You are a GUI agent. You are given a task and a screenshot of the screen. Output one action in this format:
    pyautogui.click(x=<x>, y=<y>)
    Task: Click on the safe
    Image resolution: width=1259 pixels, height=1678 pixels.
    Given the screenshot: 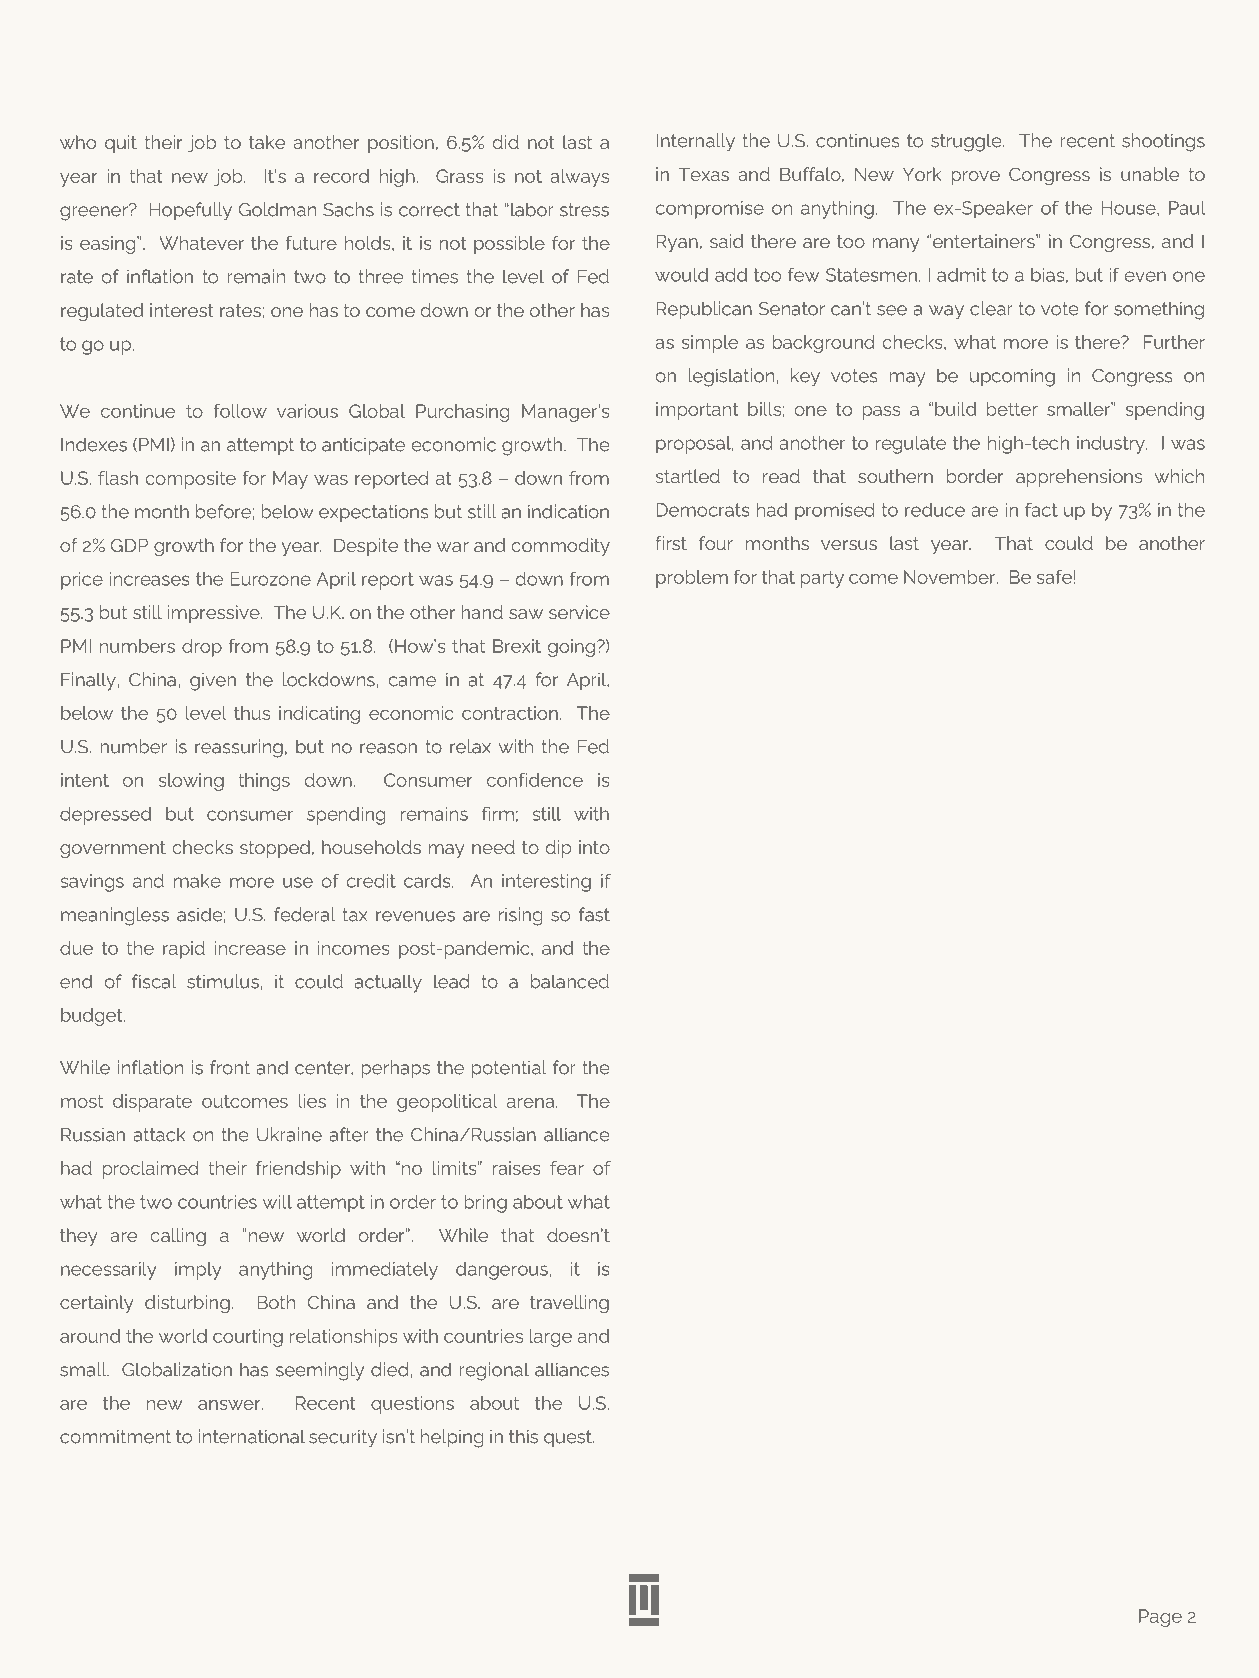 What is the action you would take?
    pyautogui.click(x=1054, y=577)
